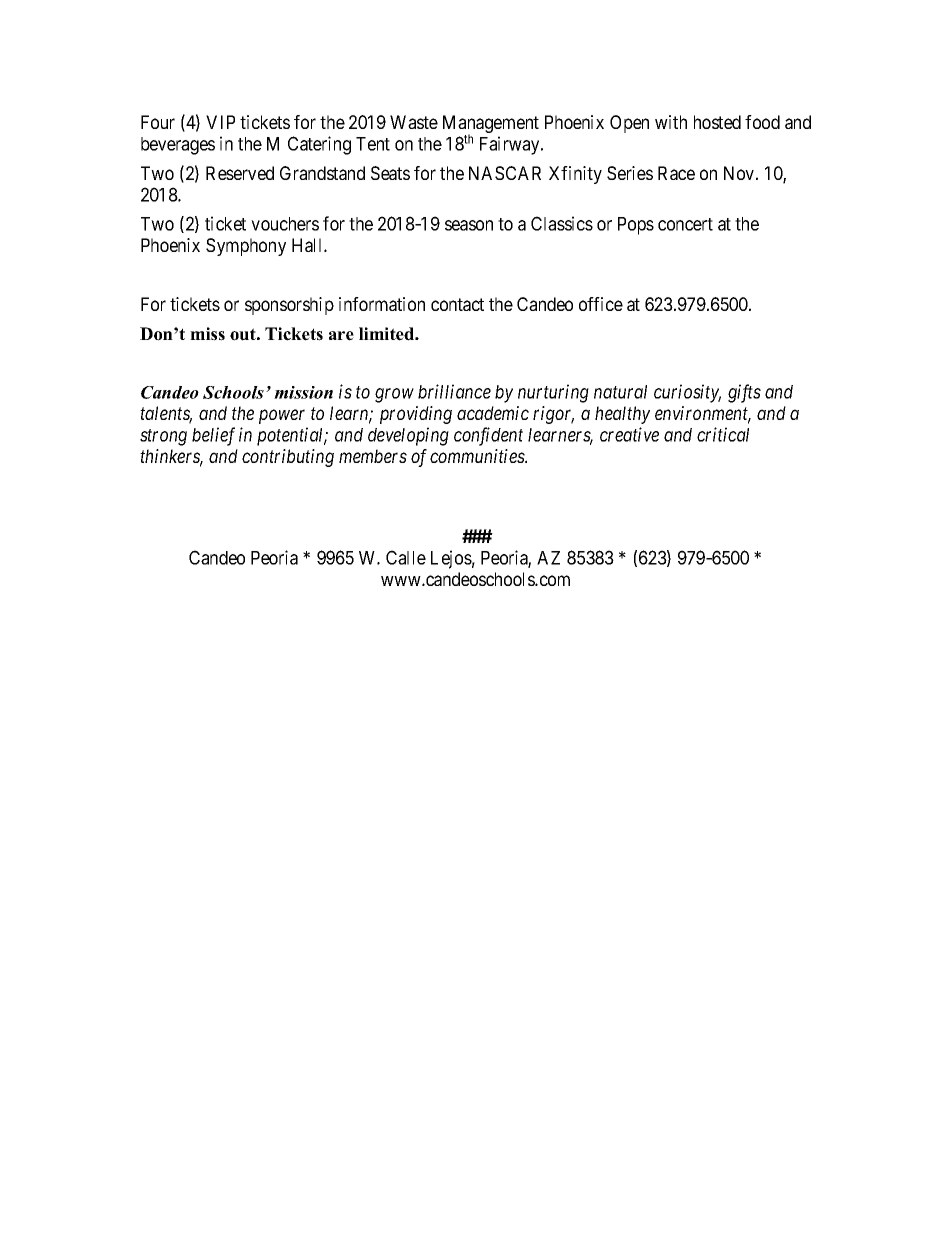  What do you see at coordinates (220, 122) in the screenshot?
I see `VIP` at bounding box center [220, 122].
